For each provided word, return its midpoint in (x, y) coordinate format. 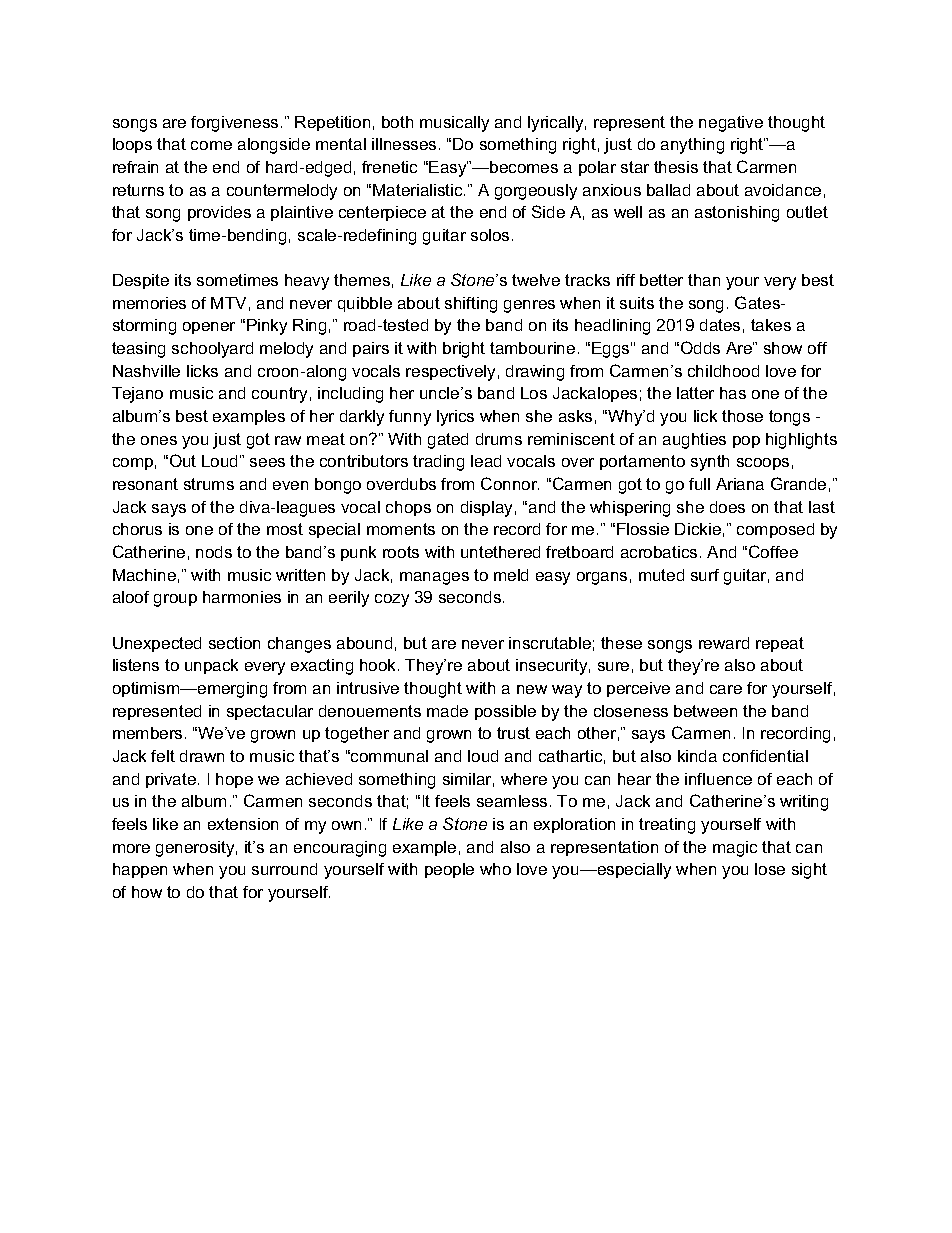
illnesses (404, 144)
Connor (510, 483)
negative (731, 124)
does (727, 507)
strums (209, 484)
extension (243, 824)
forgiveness (234, 124)
